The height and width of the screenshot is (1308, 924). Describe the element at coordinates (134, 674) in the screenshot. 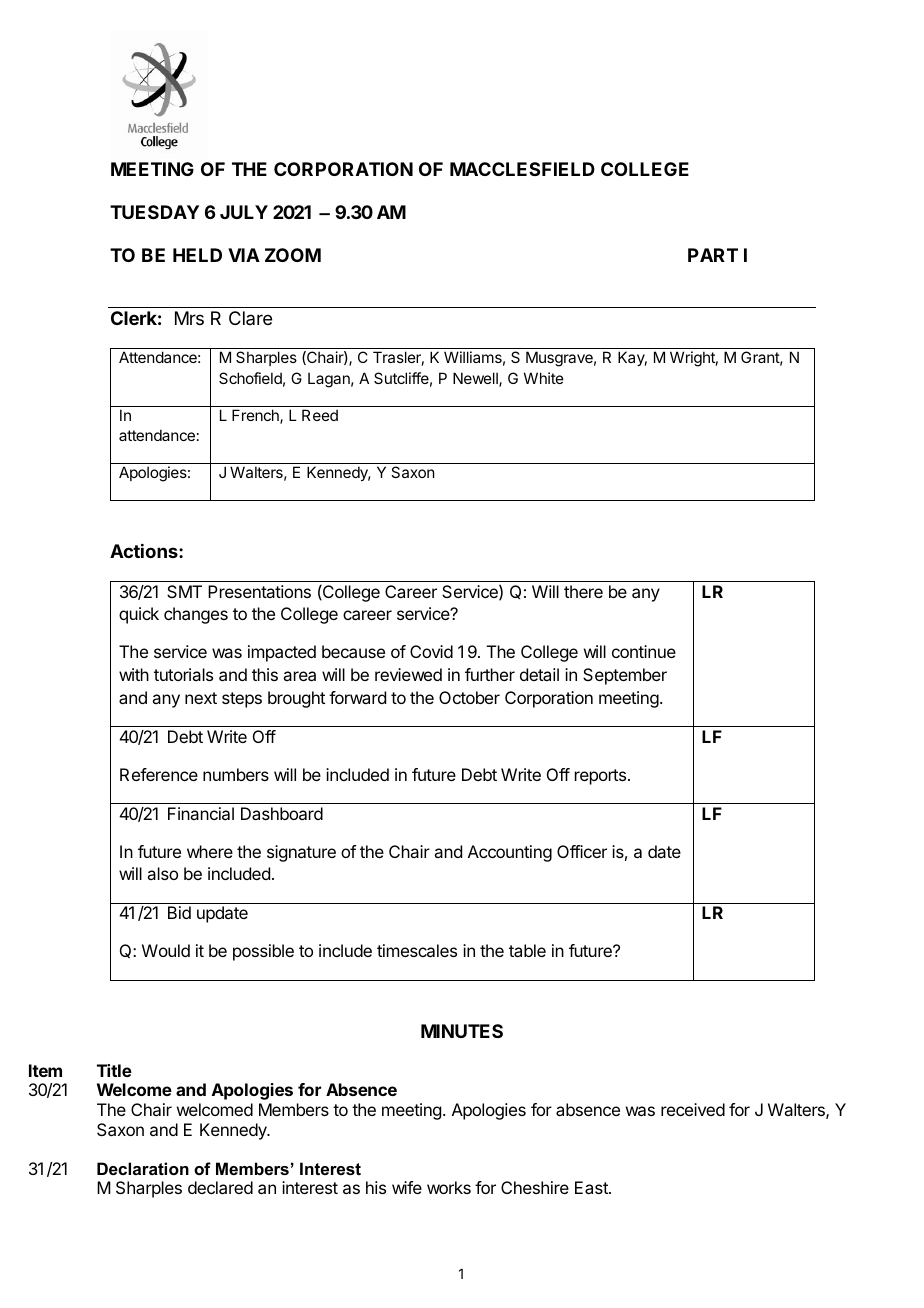

I see `with` at that location.
